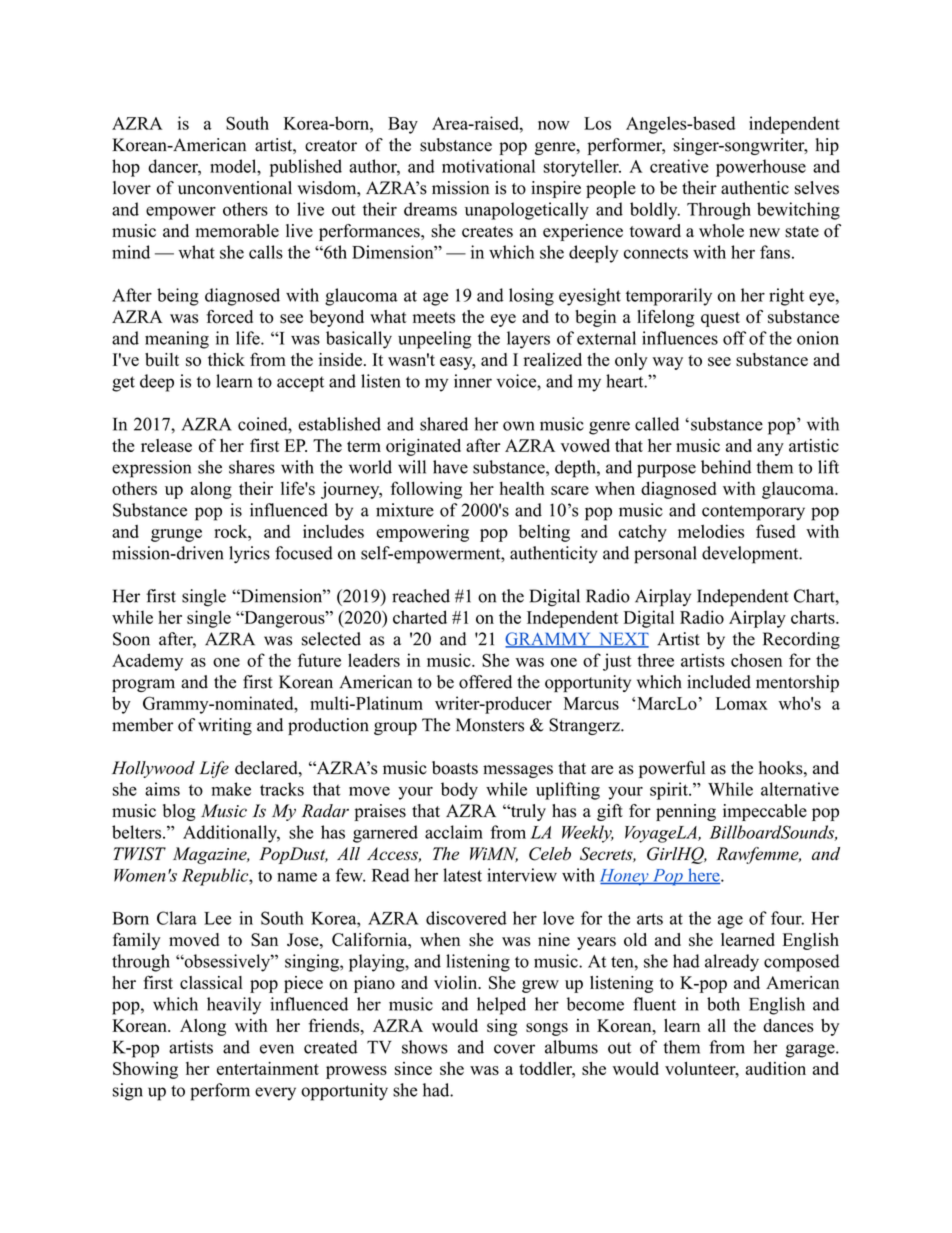 The width and height of the screenshot is (952, 1233). Describe the element at coordinates (426, 490) in the screenshot. I see `following` at that location.
